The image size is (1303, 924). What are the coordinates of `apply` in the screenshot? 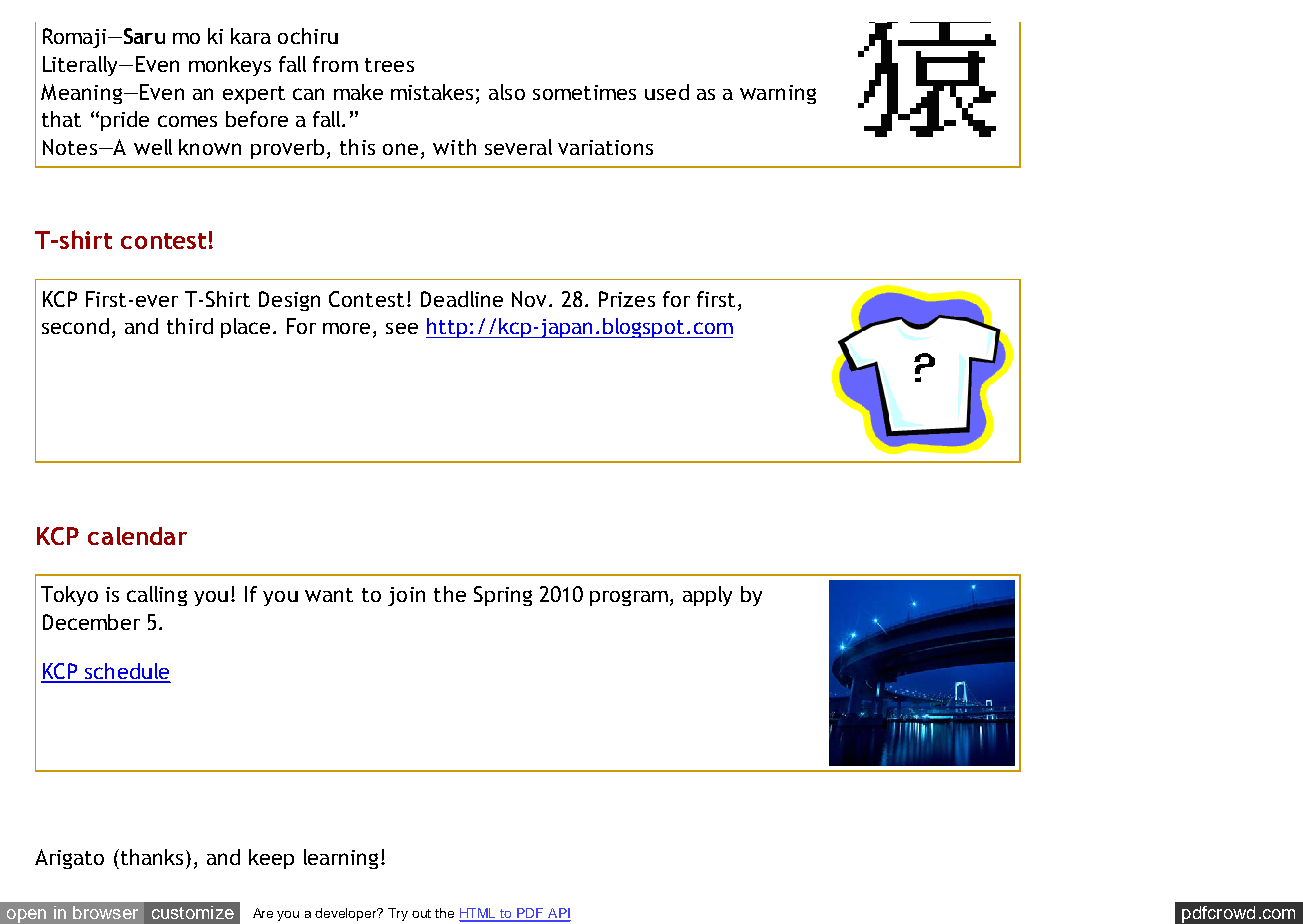 It's located at (707, 596).
